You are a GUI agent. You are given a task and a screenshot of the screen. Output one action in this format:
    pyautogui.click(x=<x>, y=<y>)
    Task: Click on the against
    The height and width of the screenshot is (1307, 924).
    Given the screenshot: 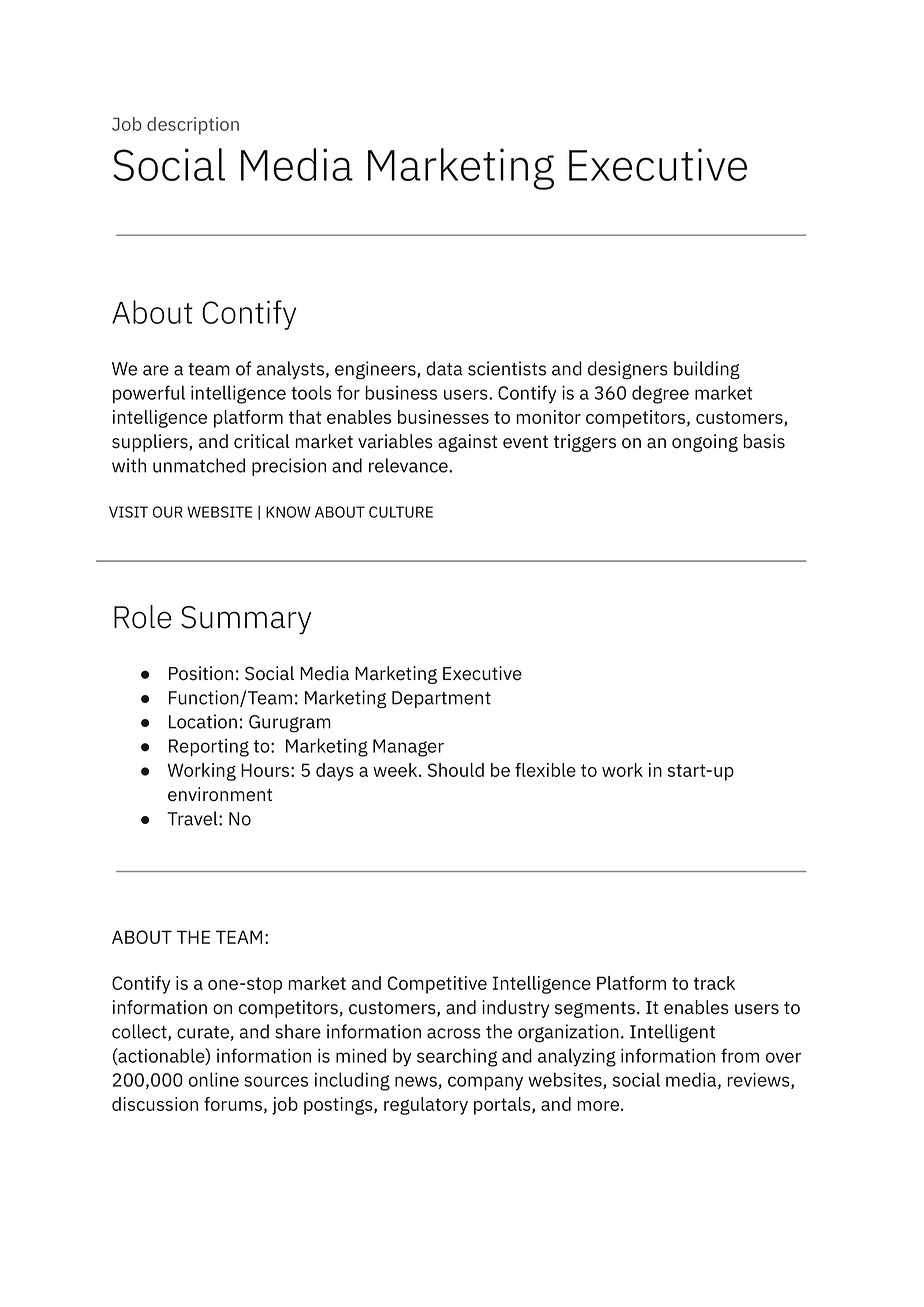 What is the action you would take?
    pyautogui.click(x=467, y=443)
